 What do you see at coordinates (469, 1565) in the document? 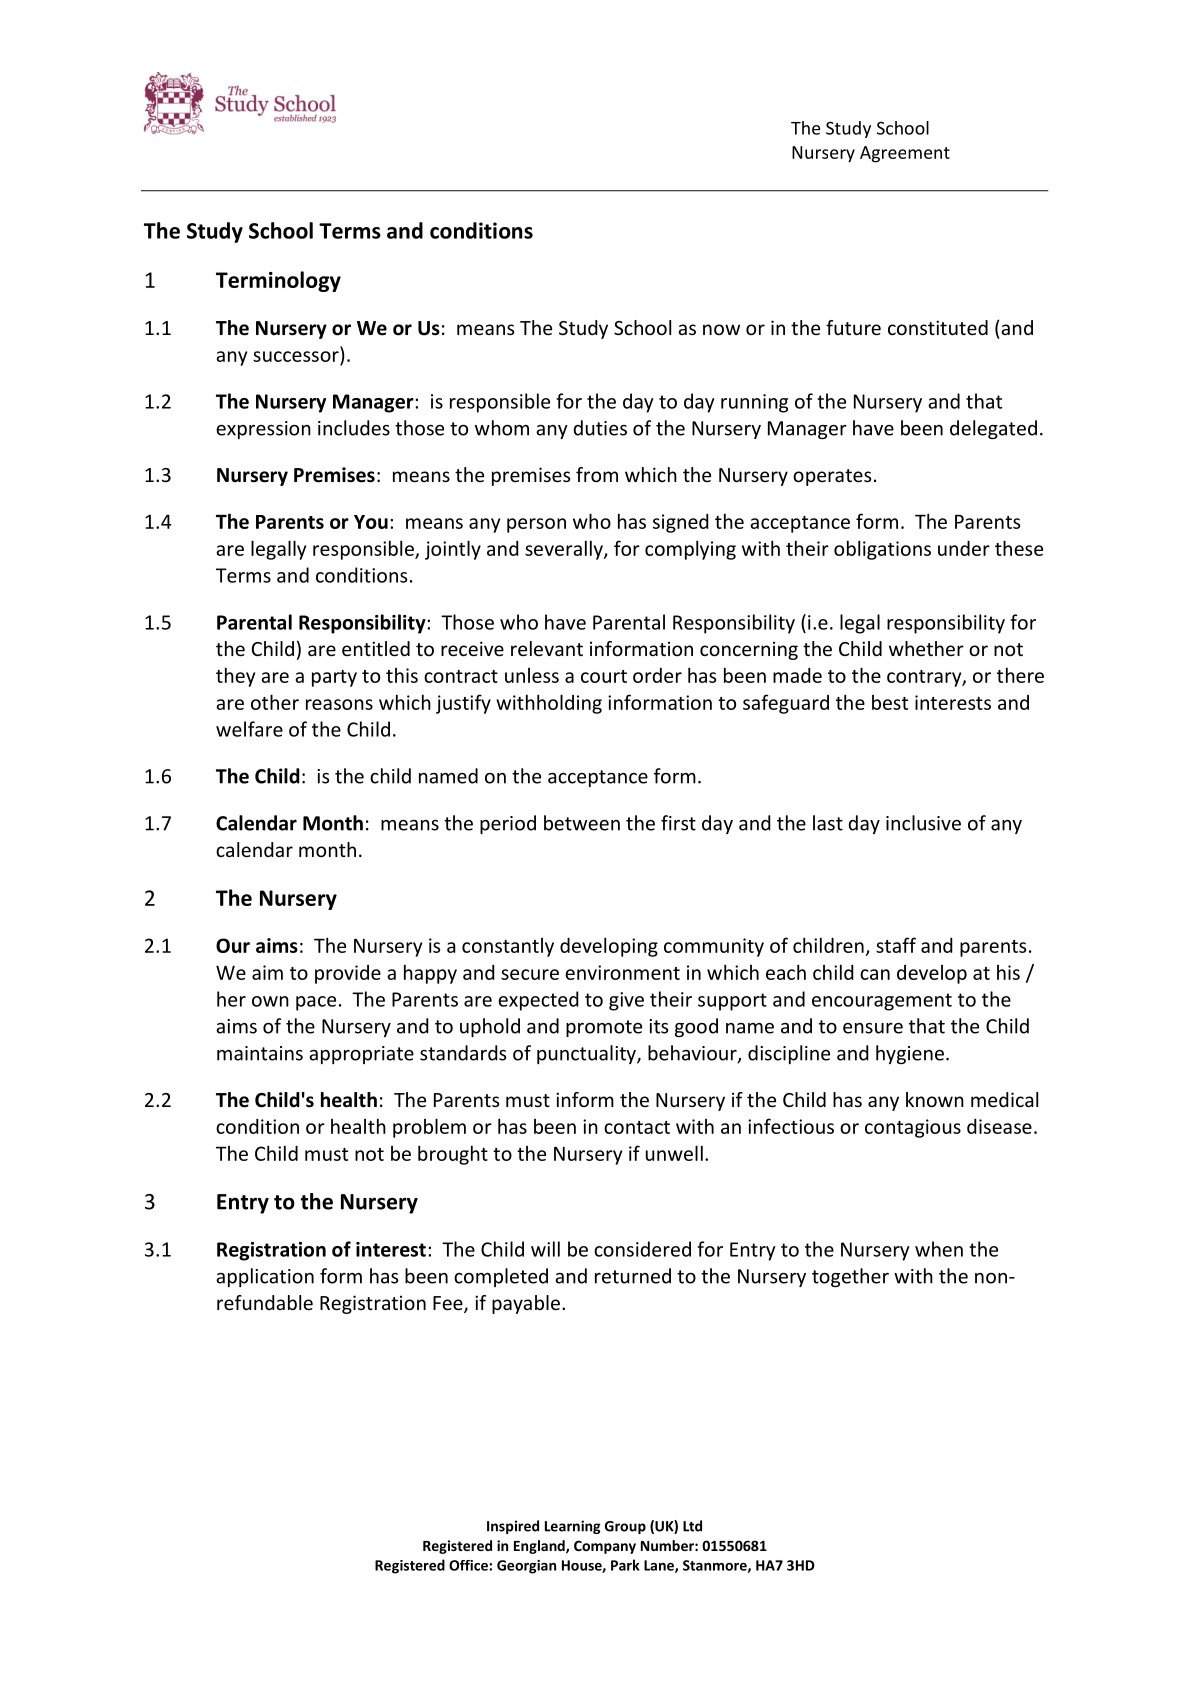
I see `Office` at bounding box center [469, 1565].
